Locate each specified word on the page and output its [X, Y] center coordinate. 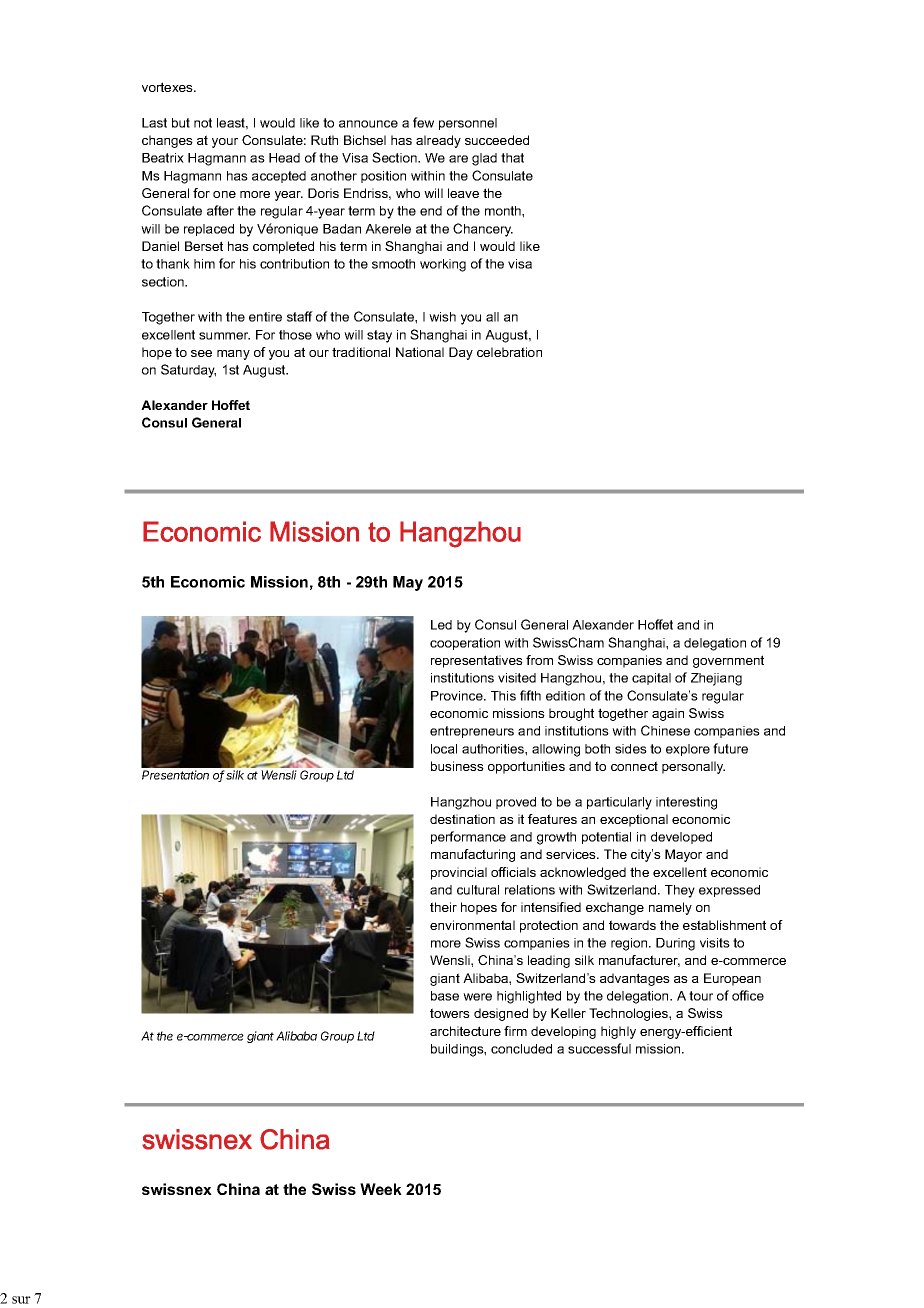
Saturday [188, 371]
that [512, 158]
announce [368, 124]
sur [21, 1300]
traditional [361, 352]
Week [381, 1189]
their [443, 907]
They [680, 891]
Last [154, 123]
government [728, 661]
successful [599, 1048]
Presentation [175, 775]
